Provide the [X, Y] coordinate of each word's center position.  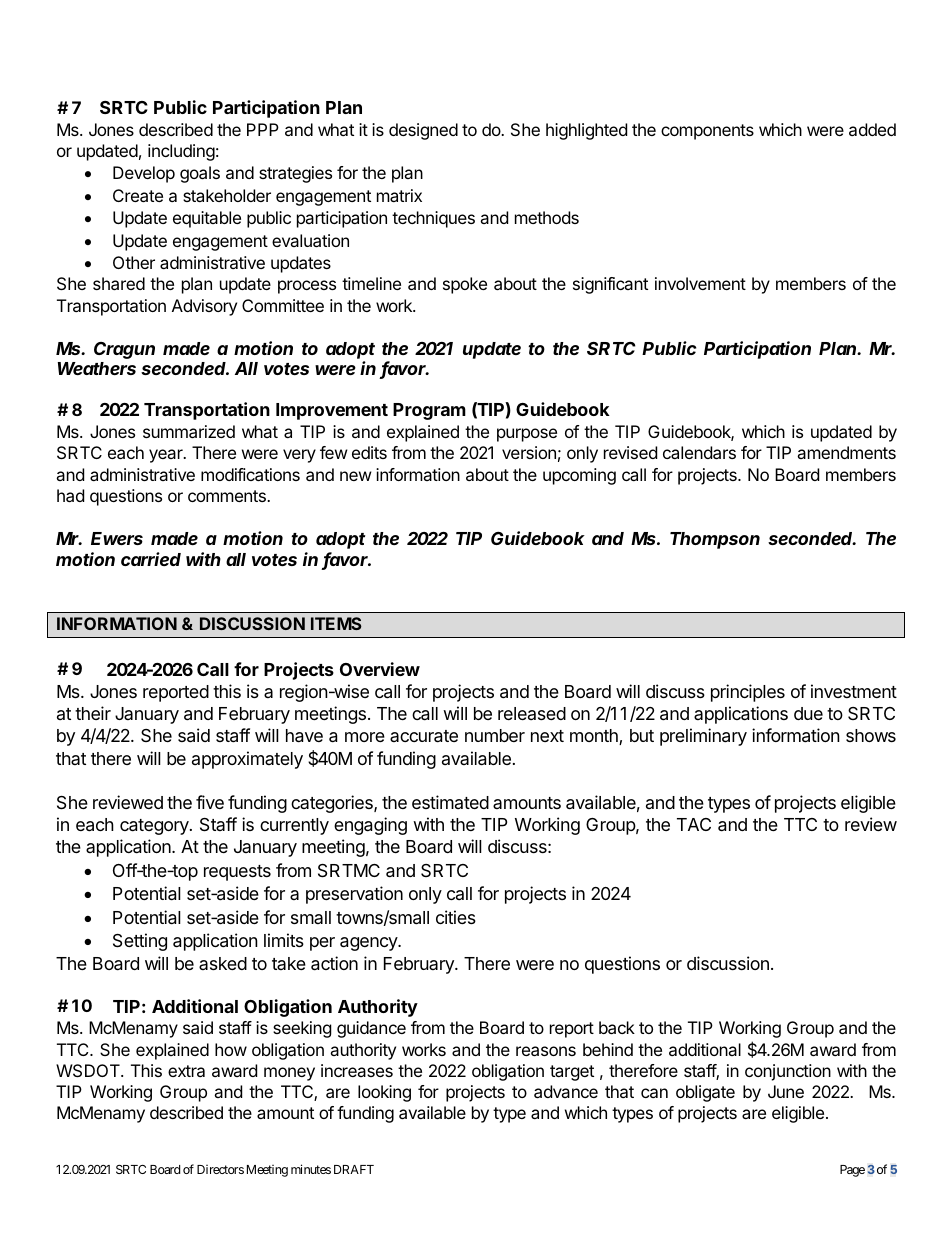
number [495, 735]
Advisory [204, 307]
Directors [220, 1169]
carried [151, 559]
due [808, 713]
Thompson [715, 540]
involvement [700, 283]
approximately [247, 760]
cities [456, 917]
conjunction [788, 1072]
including [181, 152]
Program [429, 411]
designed [423, 131]
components [707, 132]
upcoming [579, 476]
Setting [140, 942]
